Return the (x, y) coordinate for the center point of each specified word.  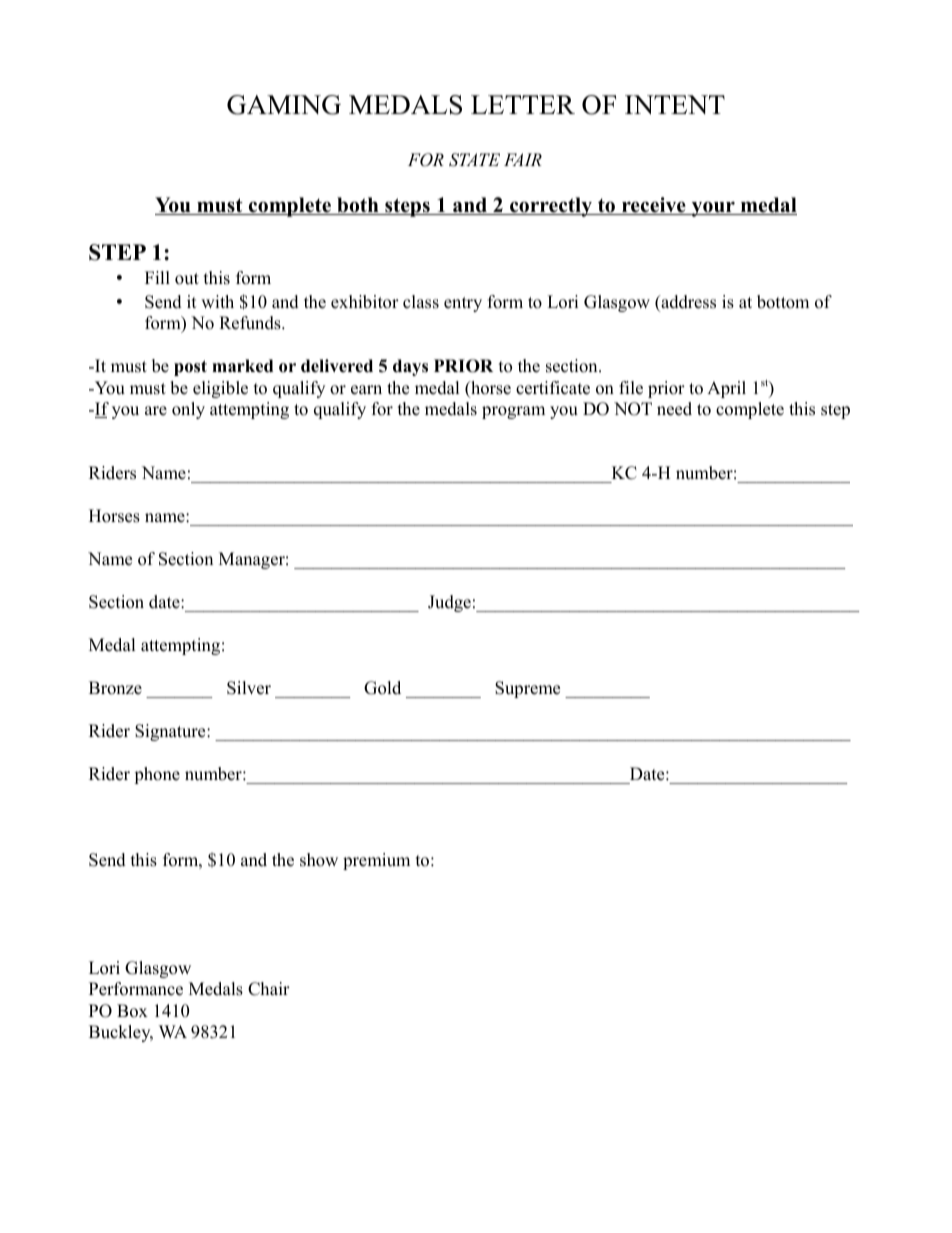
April (726, 389)
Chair (269, 989)
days (410, 367)
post (190, 368)
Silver (249, 688)
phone (157, 775)
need (674, 409)
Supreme (527, 689)
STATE (474, 160)
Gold (382, 688)
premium (376, 861)
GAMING (284, 105)
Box (132, 1011)
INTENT (675, 104)
